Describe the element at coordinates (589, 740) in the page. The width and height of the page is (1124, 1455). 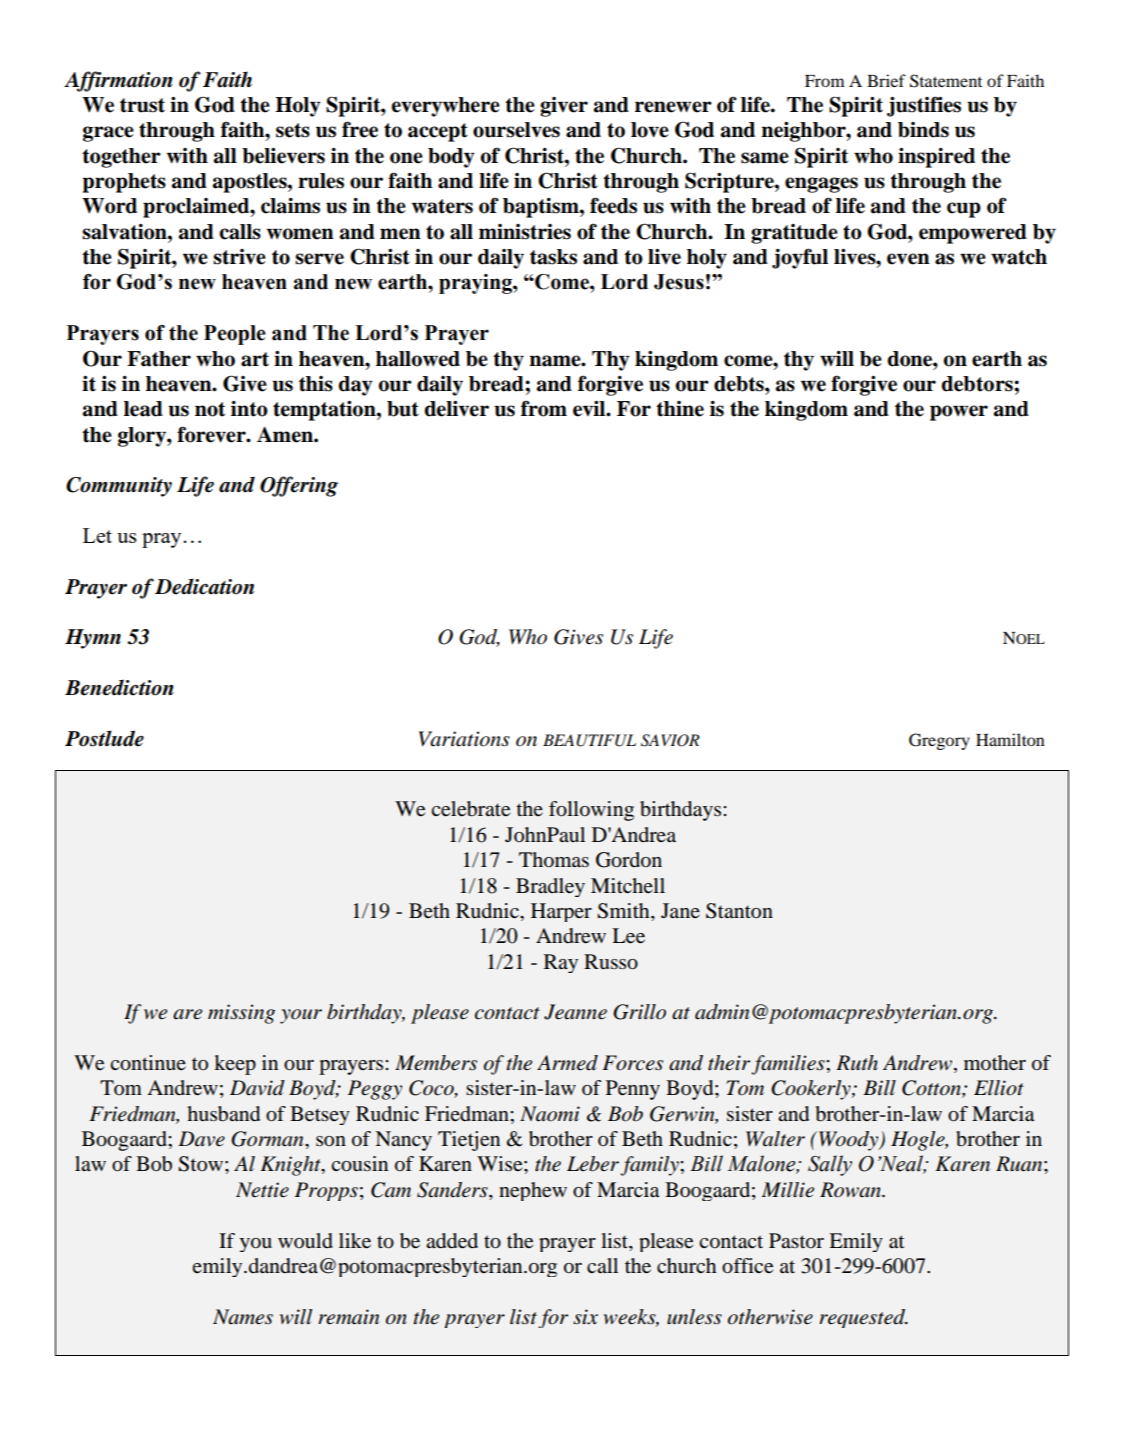
I see `BEAUTIFUL` at that location.
